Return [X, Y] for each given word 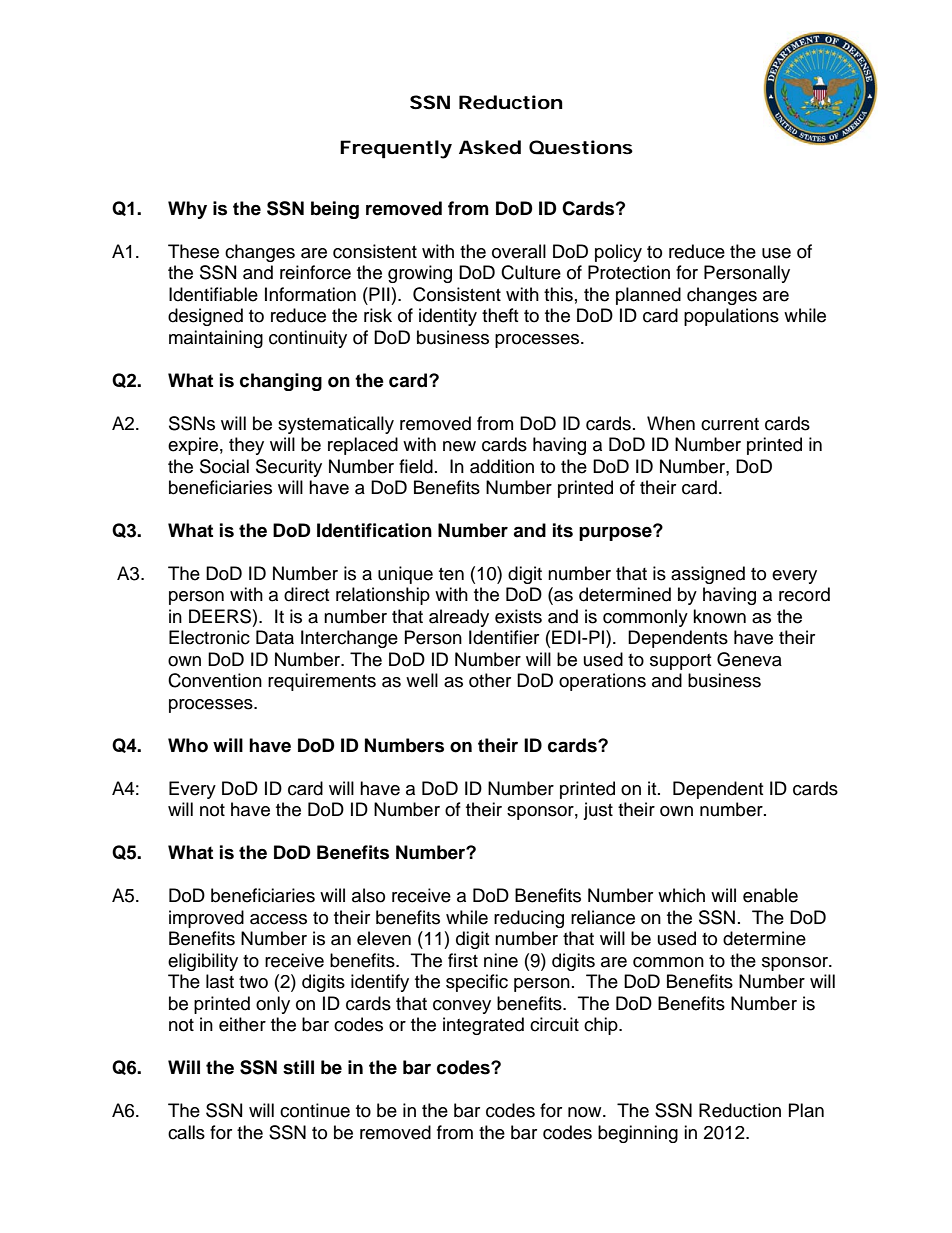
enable [770, 895]
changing [281, 382]
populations [731, 317]
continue [315, 1110]
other [490, 680]
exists [518, 616]
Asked [490, 147]
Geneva [749, 659]
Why [187, 210]
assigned [708, 575]
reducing [529, 919]
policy [618, 253]
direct [306, 594]
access [278, 919]
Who [188, 745]
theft [500, 315]
